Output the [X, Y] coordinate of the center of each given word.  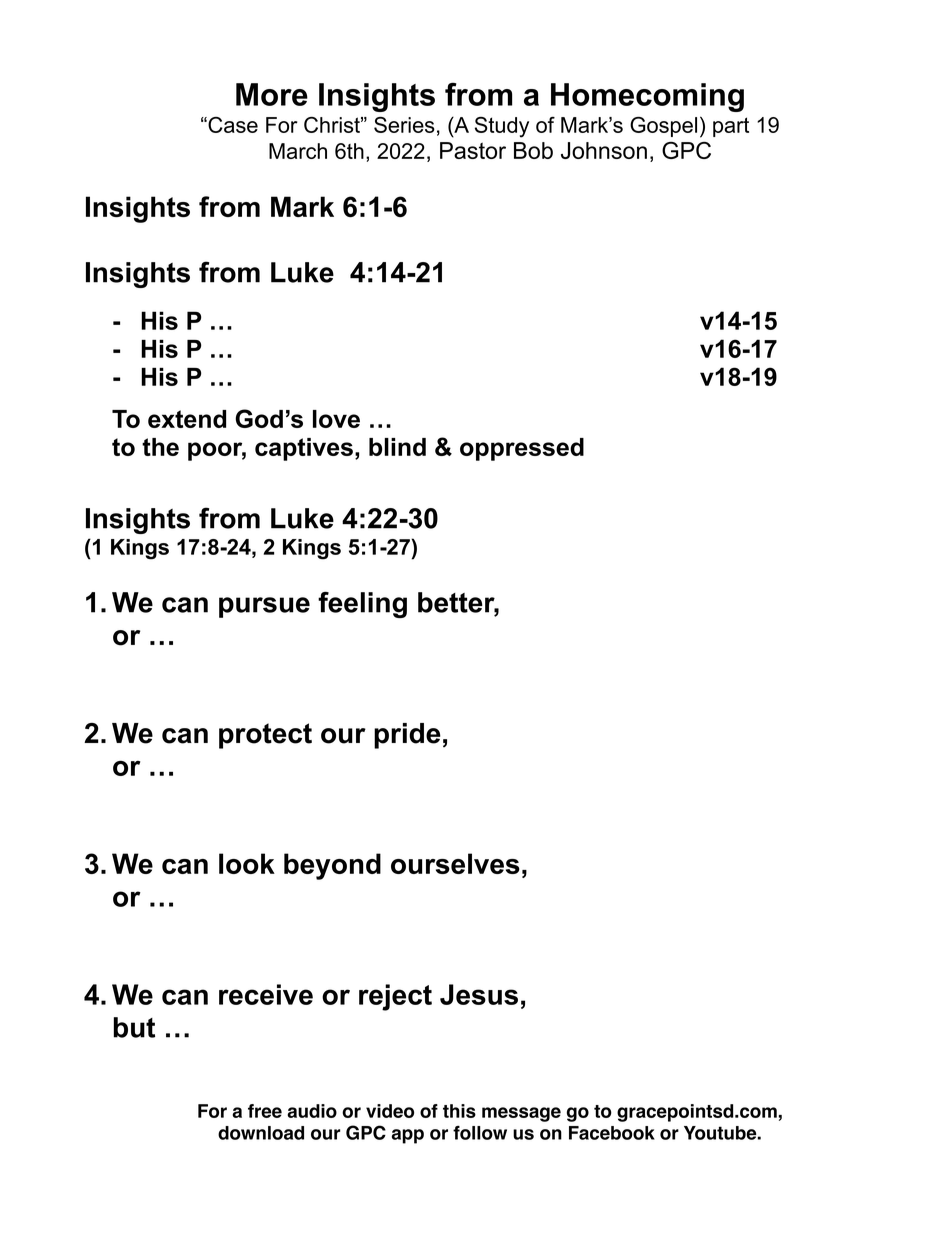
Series [404, 125]
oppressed [522, 449]
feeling [362, 605]
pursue [264, 607]
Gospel [663, 127]
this [459, 1111]
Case [232, 125]
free [265, 1111]
